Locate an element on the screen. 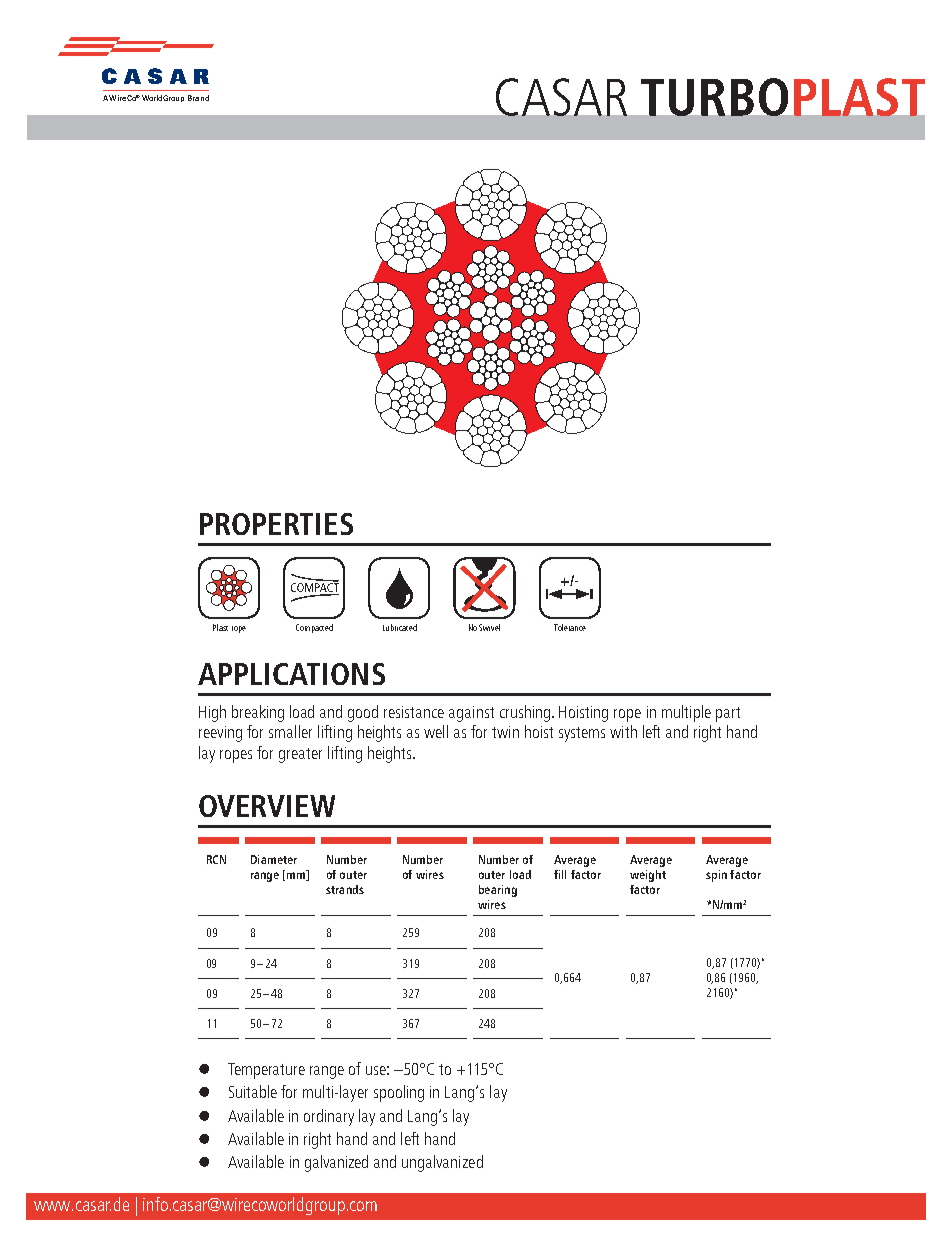 This screenshot has width=952, height=1233. well is located at coordinates (436, 731).
